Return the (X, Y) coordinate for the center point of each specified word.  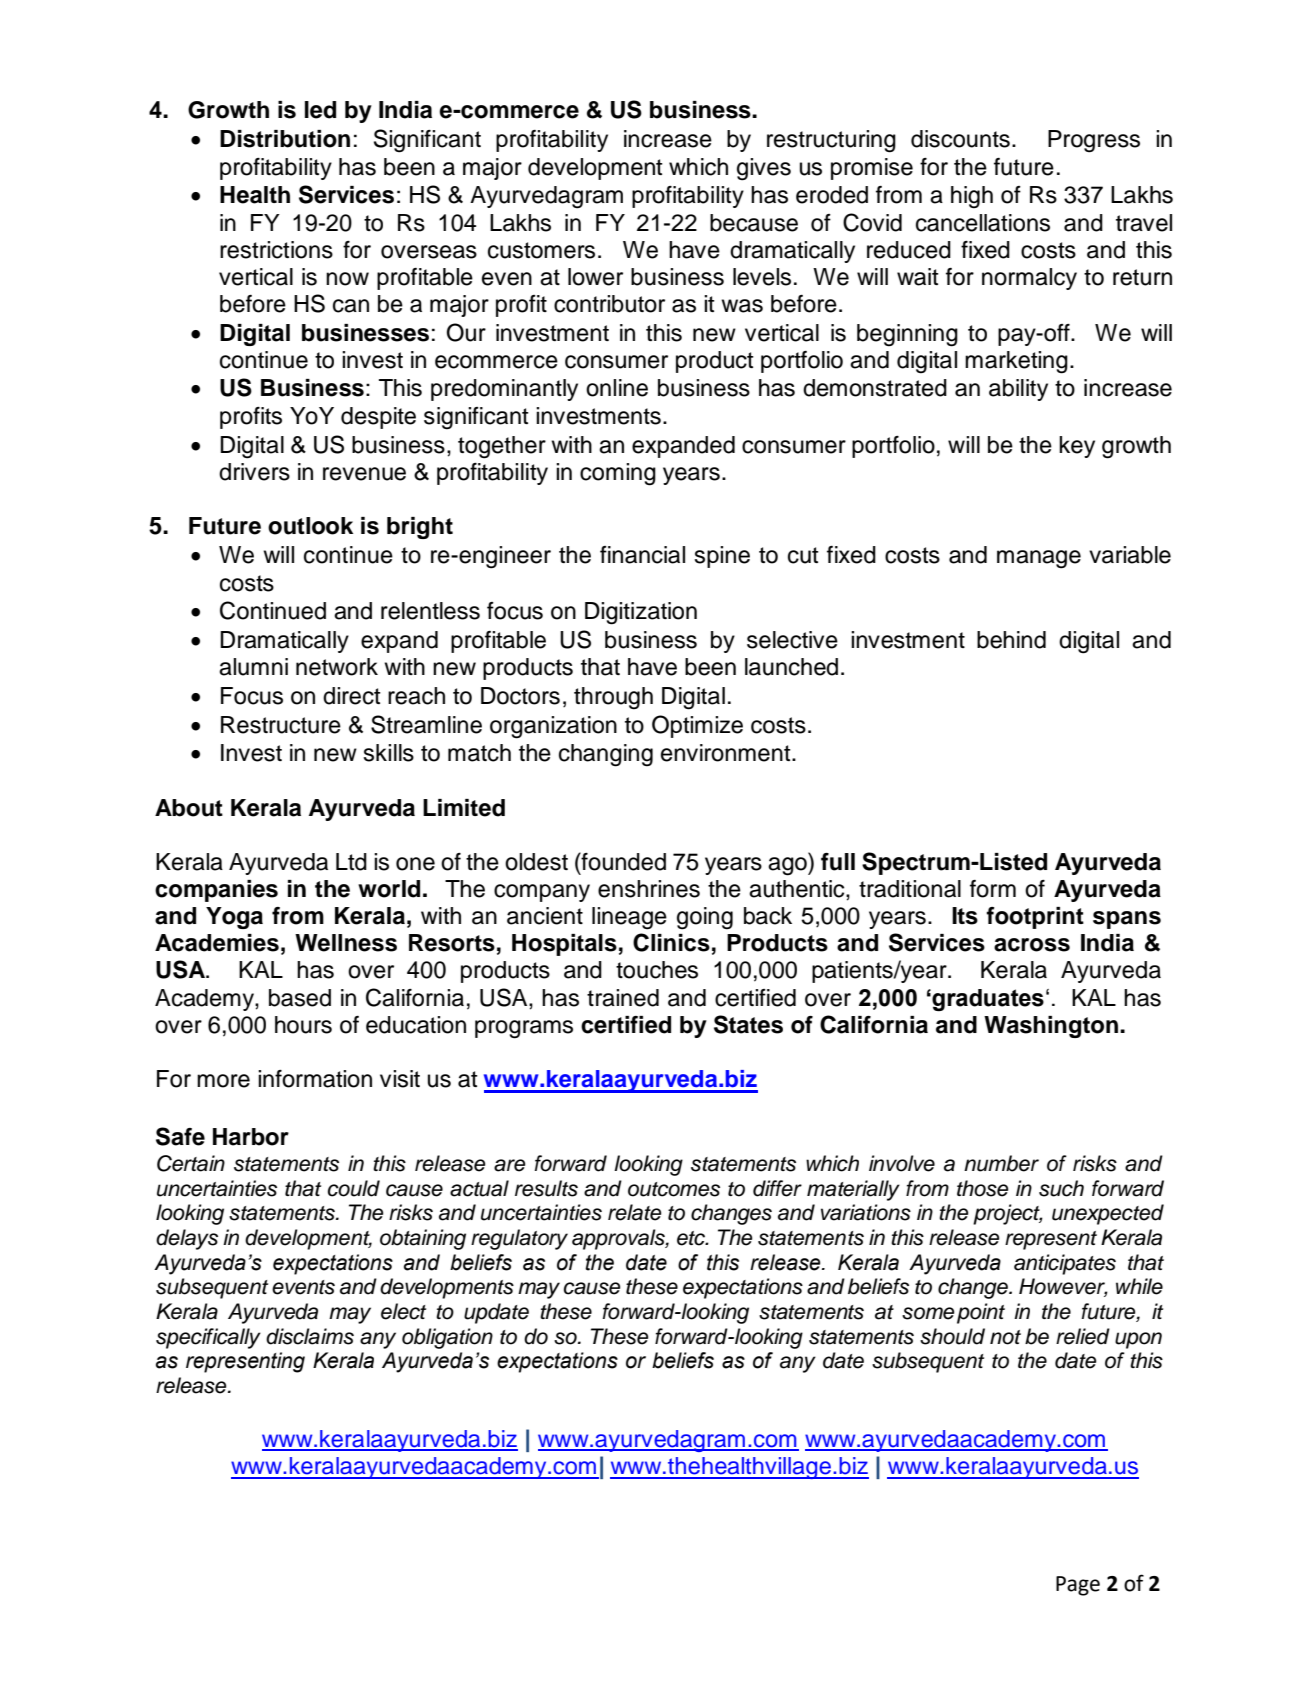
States (748, 1024)
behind (1011, 640)
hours (303, 1025)
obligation (447, 1338)
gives (764, 169)
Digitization (641, 613)
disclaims (310, 1336)
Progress (1094, 141)
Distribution (285, 139)
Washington (1051, 1027)
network (337, 667)
